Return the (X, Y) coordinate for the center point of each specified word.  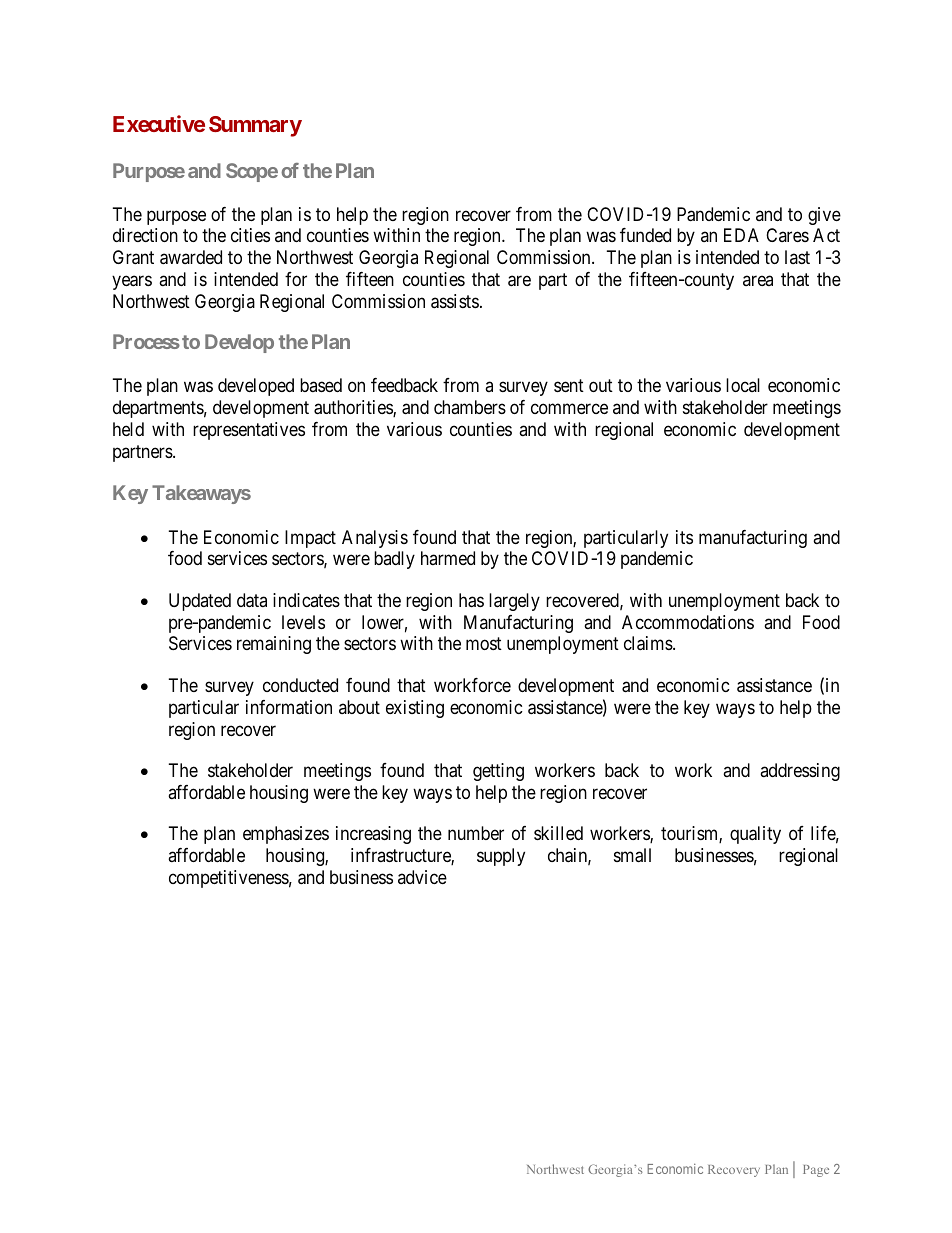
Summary (255, 126)
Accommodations (688, 622)
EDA (741, 235)
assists (455, 301)
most (484, 644)
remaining (274, 645)
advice (422, 877)
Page (816, 1171)
